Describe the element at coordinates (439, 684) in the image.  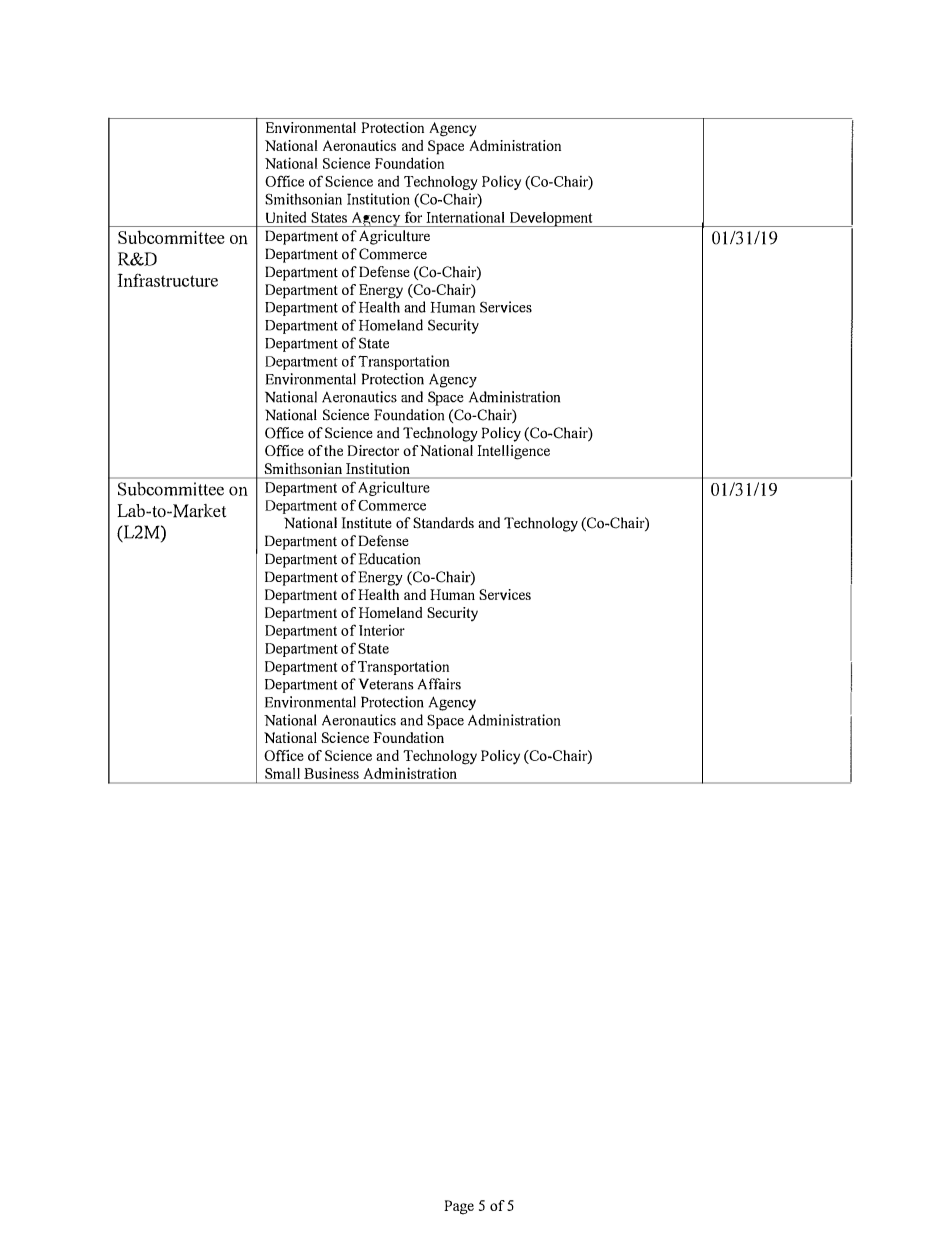
I see `Affairs` at that location.
